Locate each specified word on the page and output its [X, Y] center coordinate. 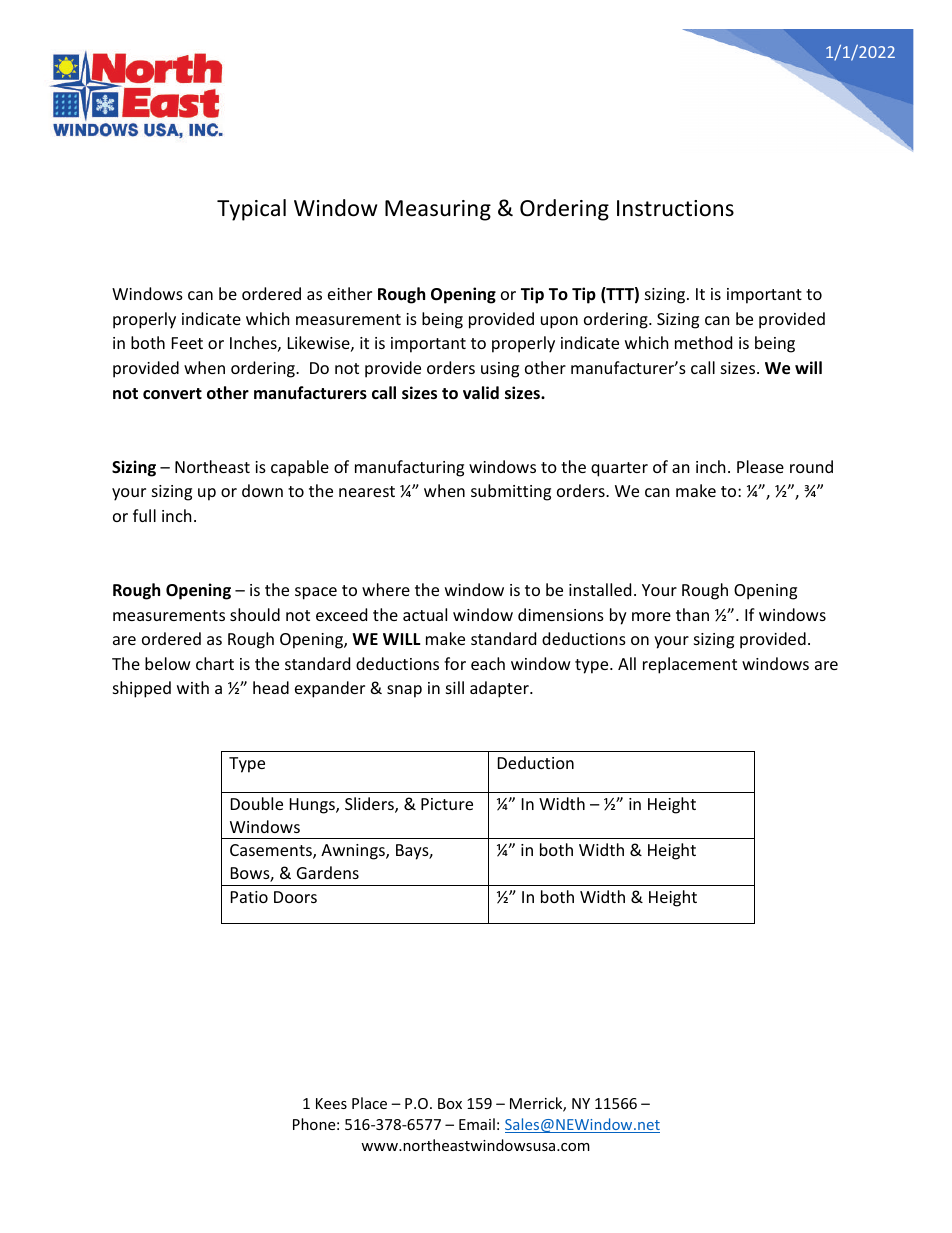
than [692, 614]
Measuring [438, 210]
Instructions [675, 208]
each [488, 663]
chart [215, 663]
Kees [331, 1103]
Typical [251, 210]
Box [450, 1103]
